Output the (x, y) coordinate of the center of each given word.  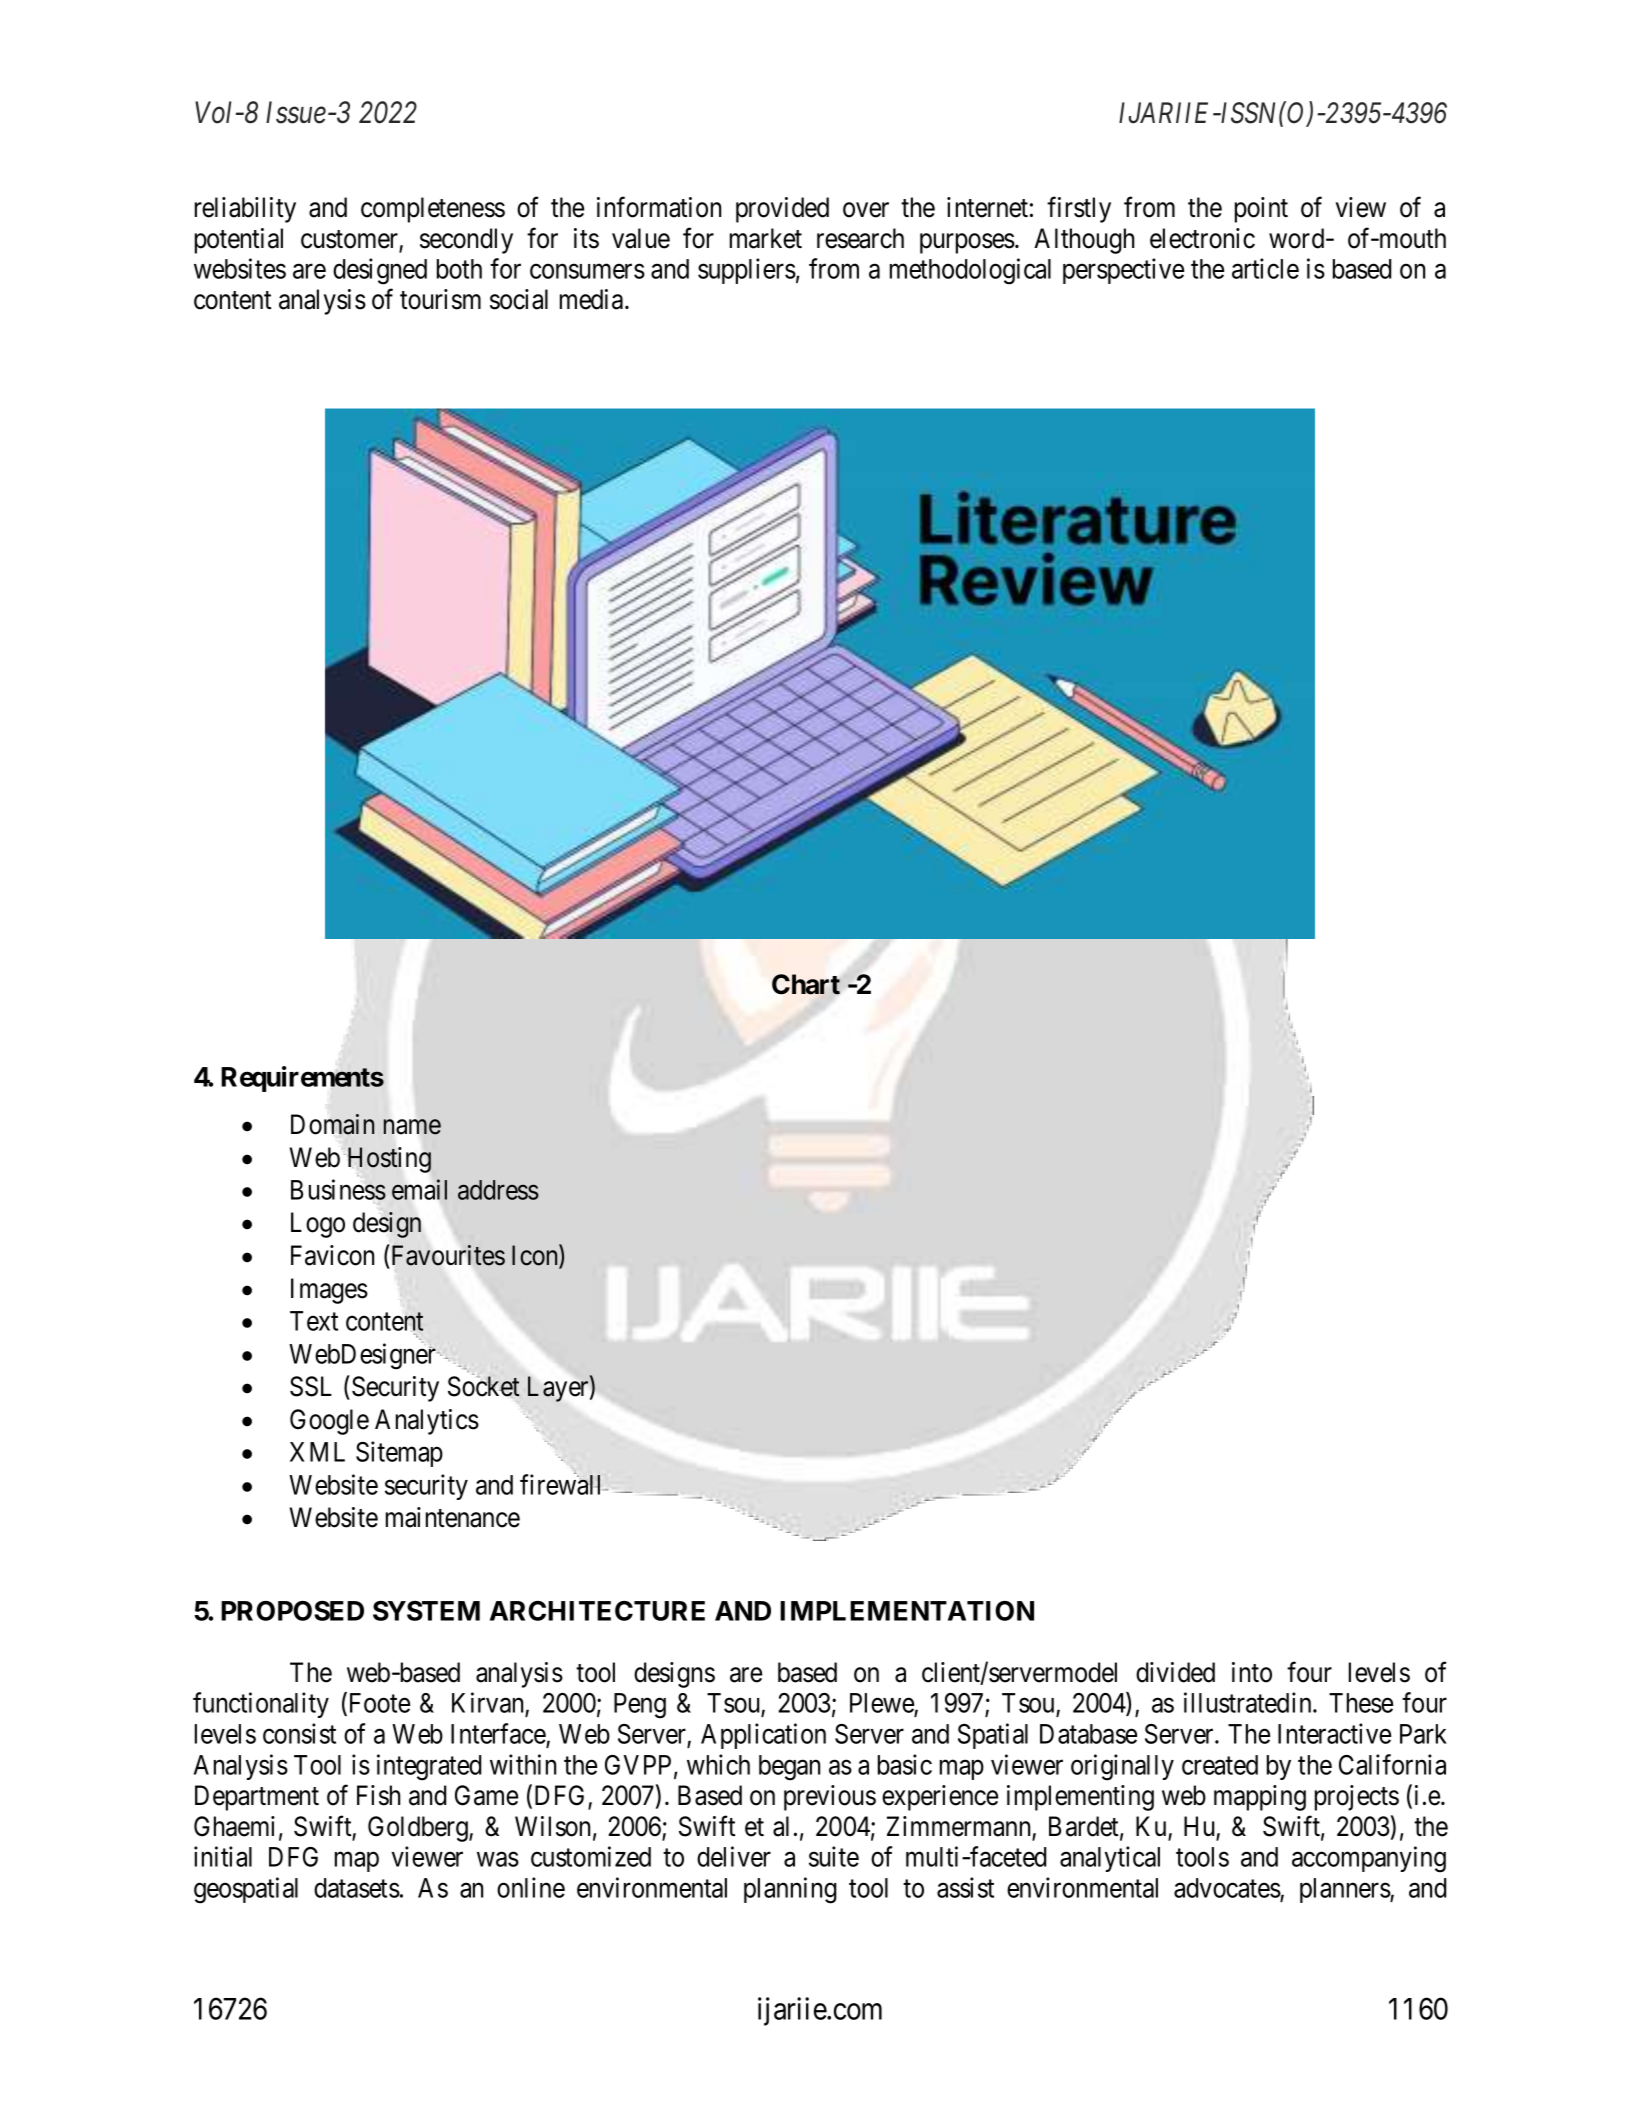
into (1252, 1672)
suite (834, 1856)
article (1265, 268)
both (459, 269)
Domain (332, 1124)
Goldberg (419, 1829)
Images (329, 1291)
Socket (484, 1386)
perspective (1123, 271)
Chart (806, 984)
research (860, 238)
